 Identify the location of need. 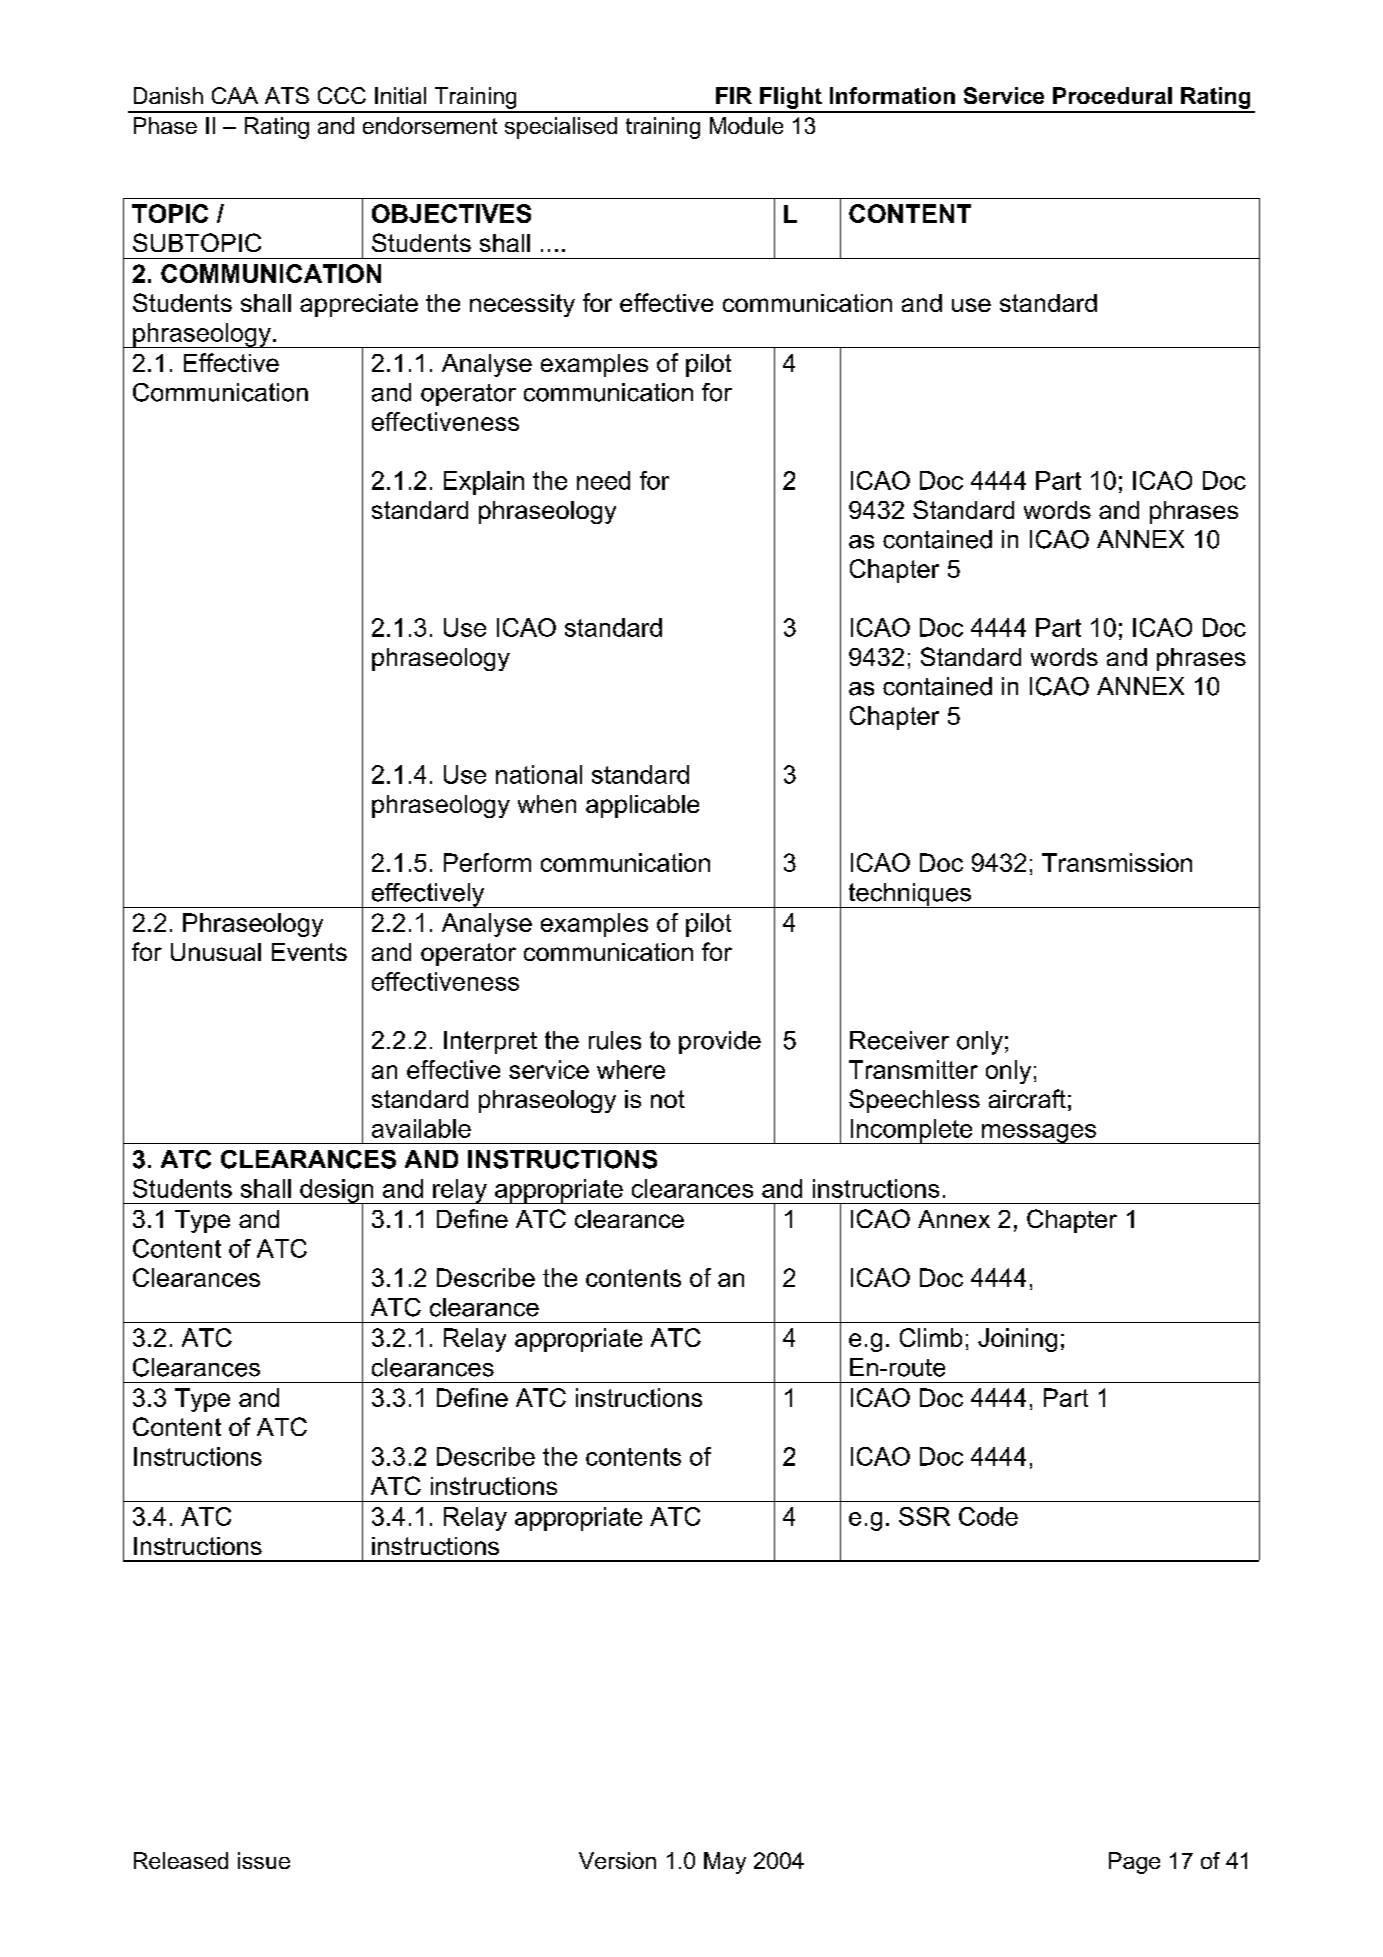
(603, 480).
